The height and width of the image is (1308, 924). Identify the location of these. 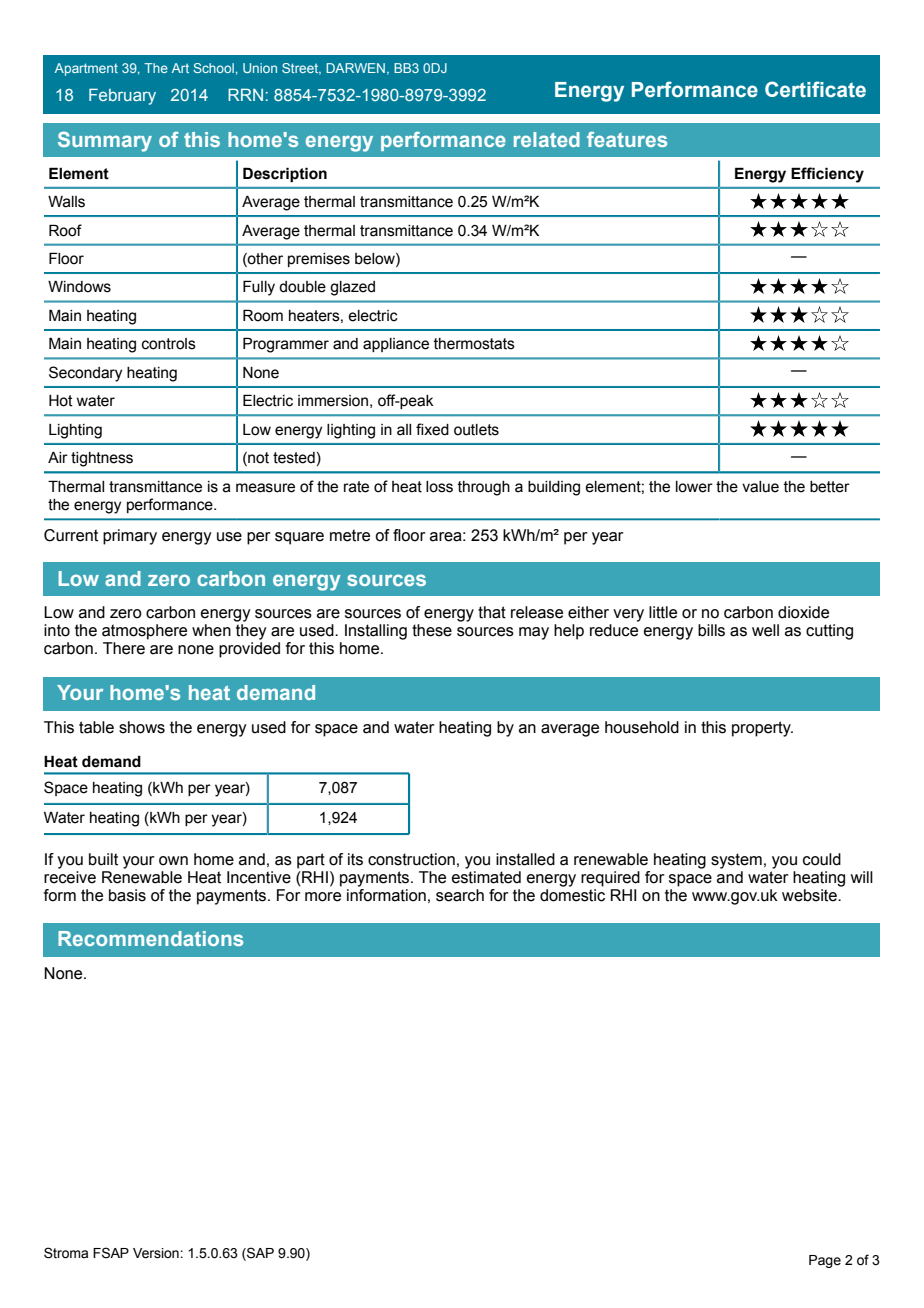
(432, 630).
